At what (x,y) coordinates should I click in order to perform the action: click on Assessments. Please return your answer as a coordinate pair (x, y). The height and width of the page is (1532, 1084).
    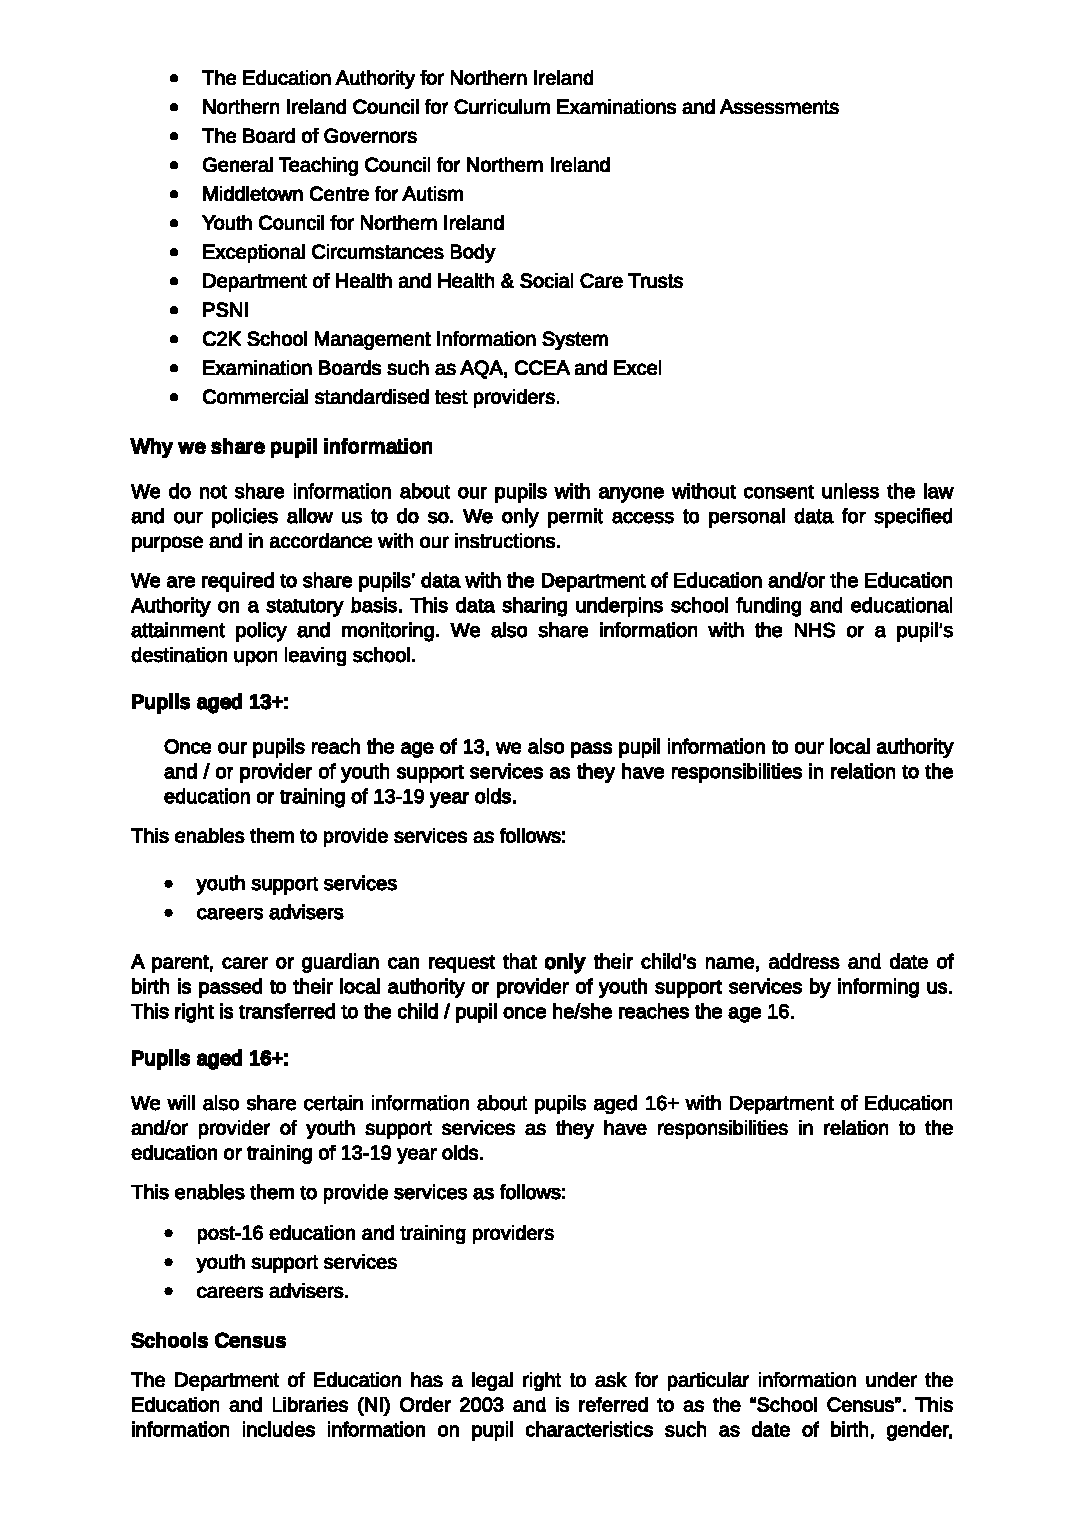
    Looking at the image, I should click on (779, 106).
